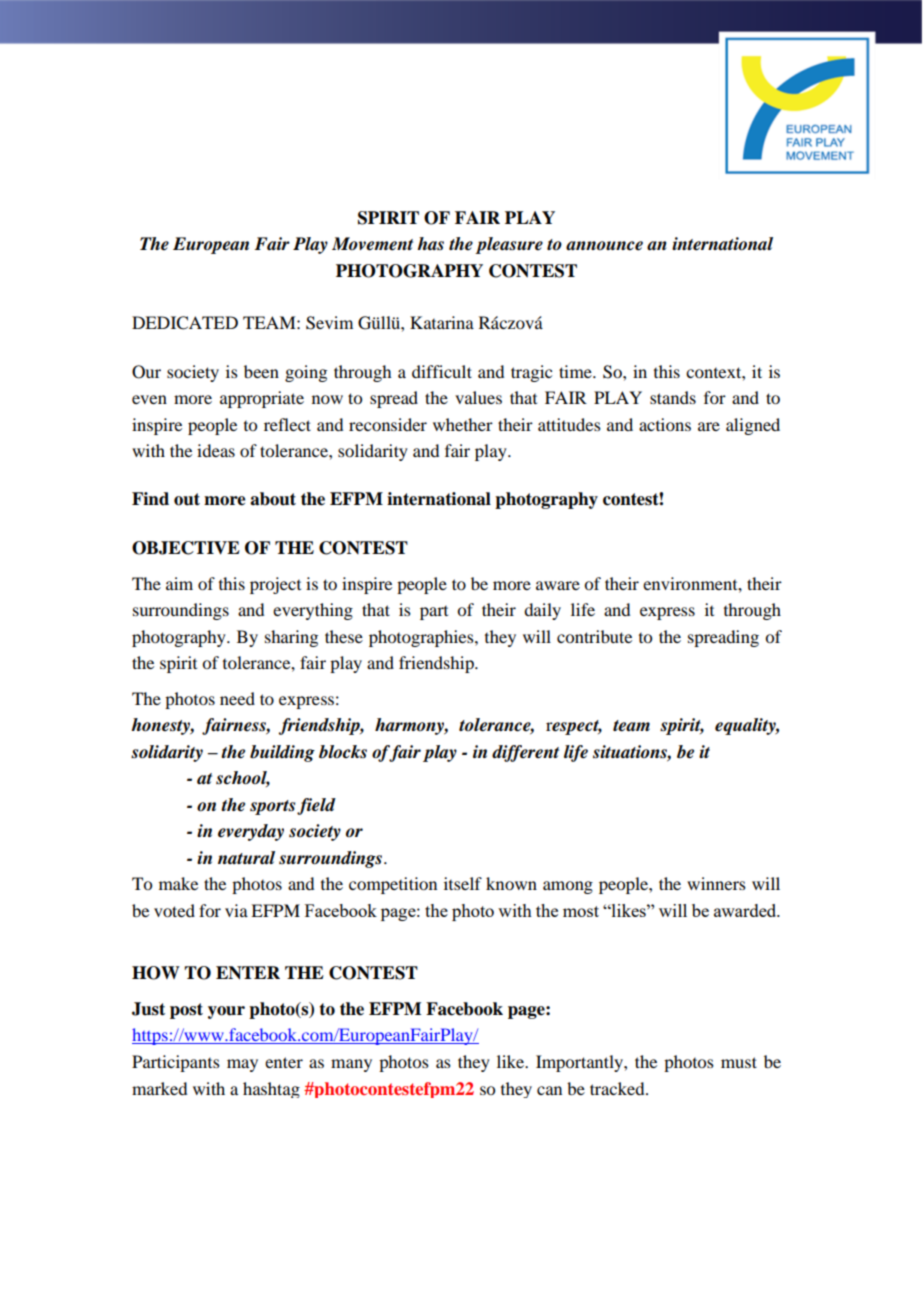  Describe the element at coordinates (463, 424) in the screenshot. I see `whether` at that location.
